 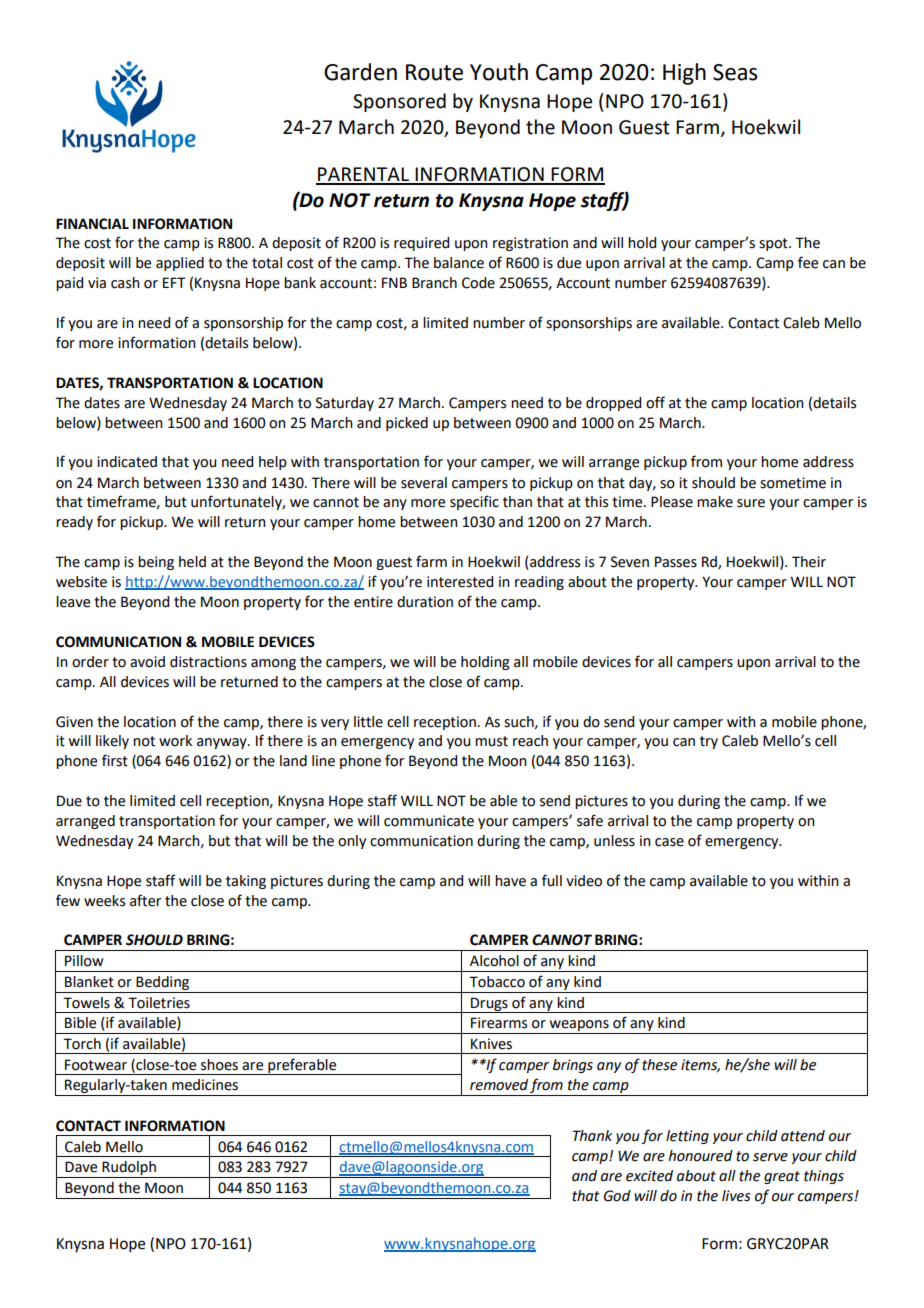 I want to click on Rudolph, so click(x=129, y=1169).
